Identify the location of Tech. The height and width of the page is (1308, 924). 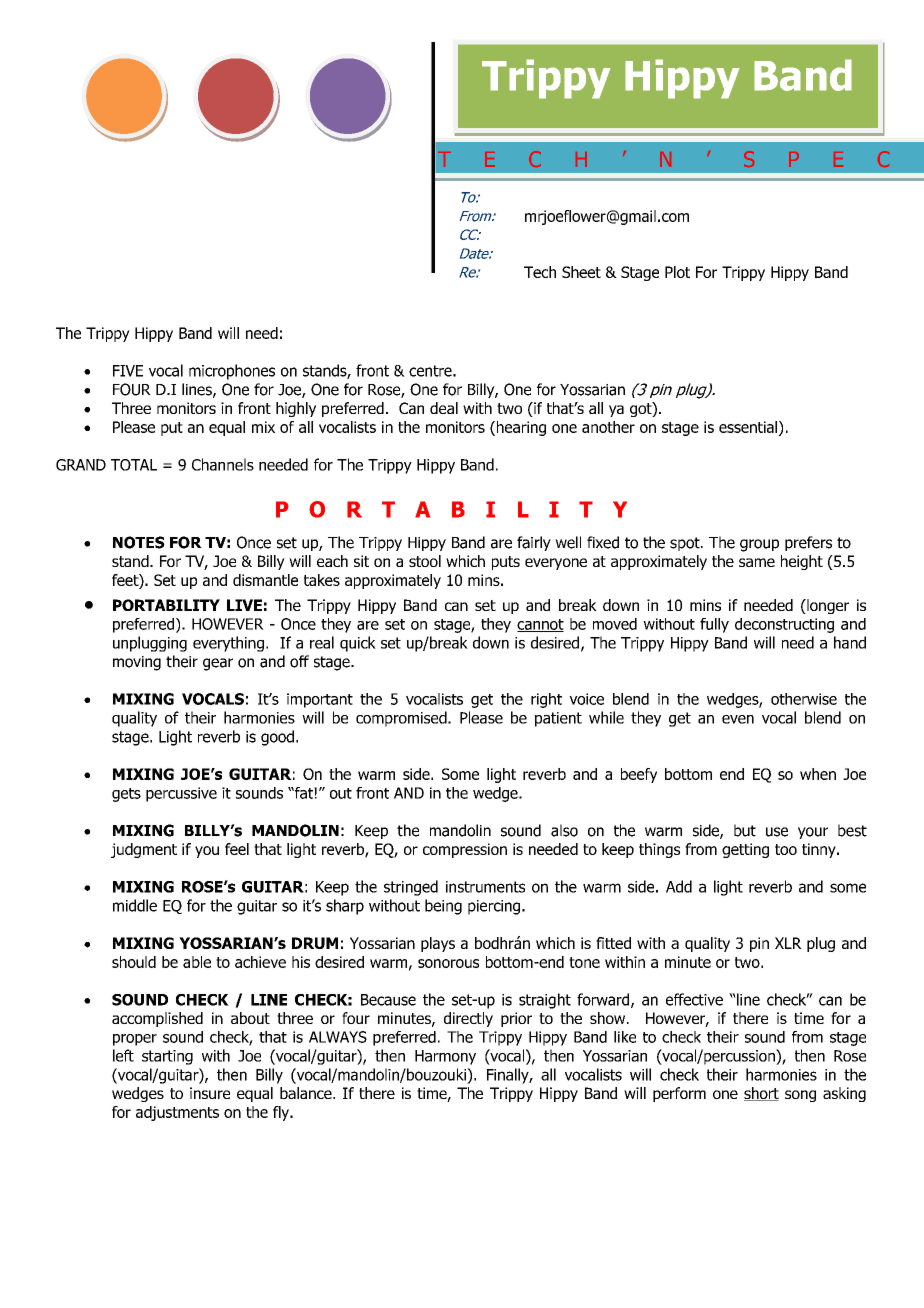
(540, 272).
